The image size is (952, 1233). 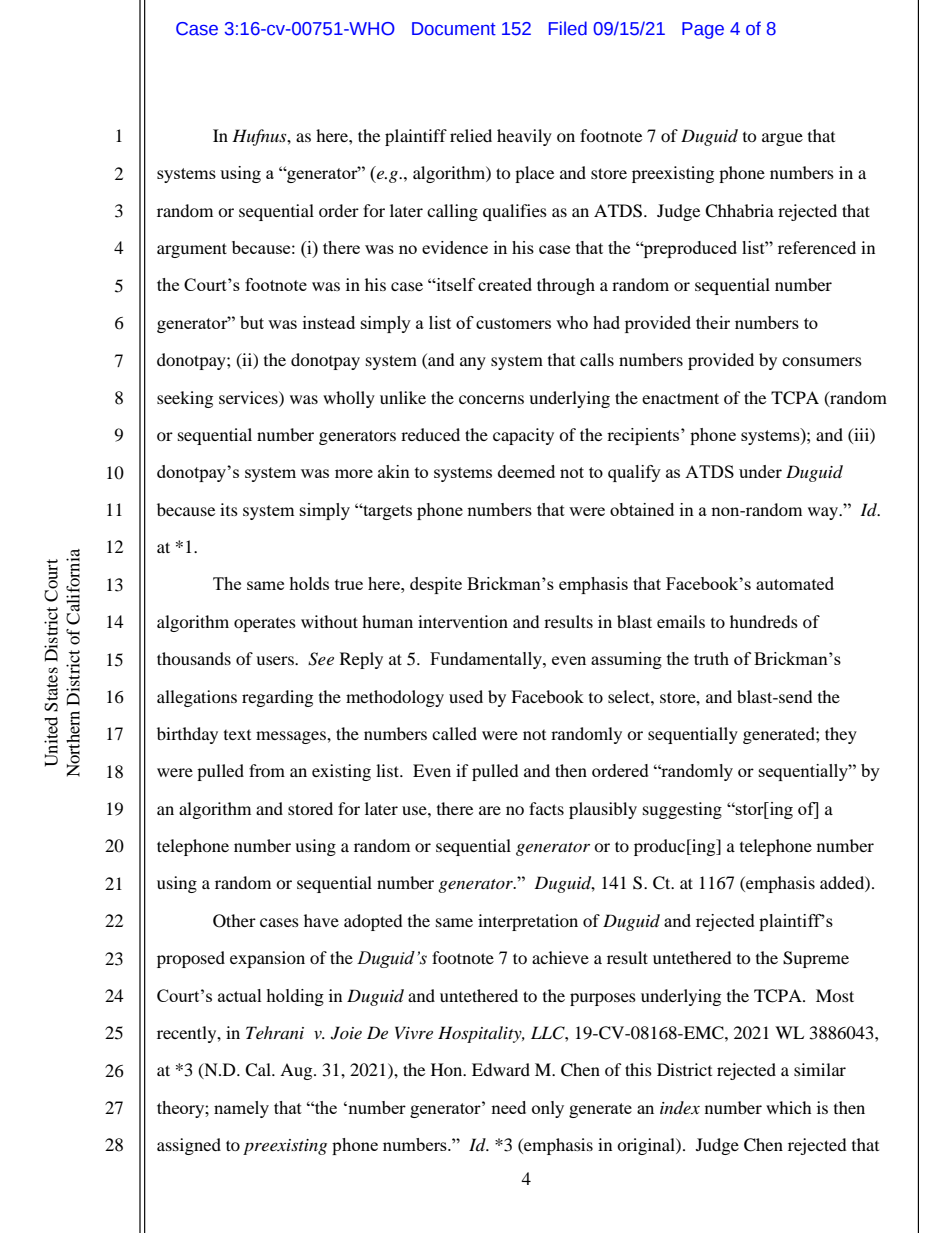 What do you see at coordinates (265, 625) in the screenshot?
I see `operates` at bounding box center [265, 625].
